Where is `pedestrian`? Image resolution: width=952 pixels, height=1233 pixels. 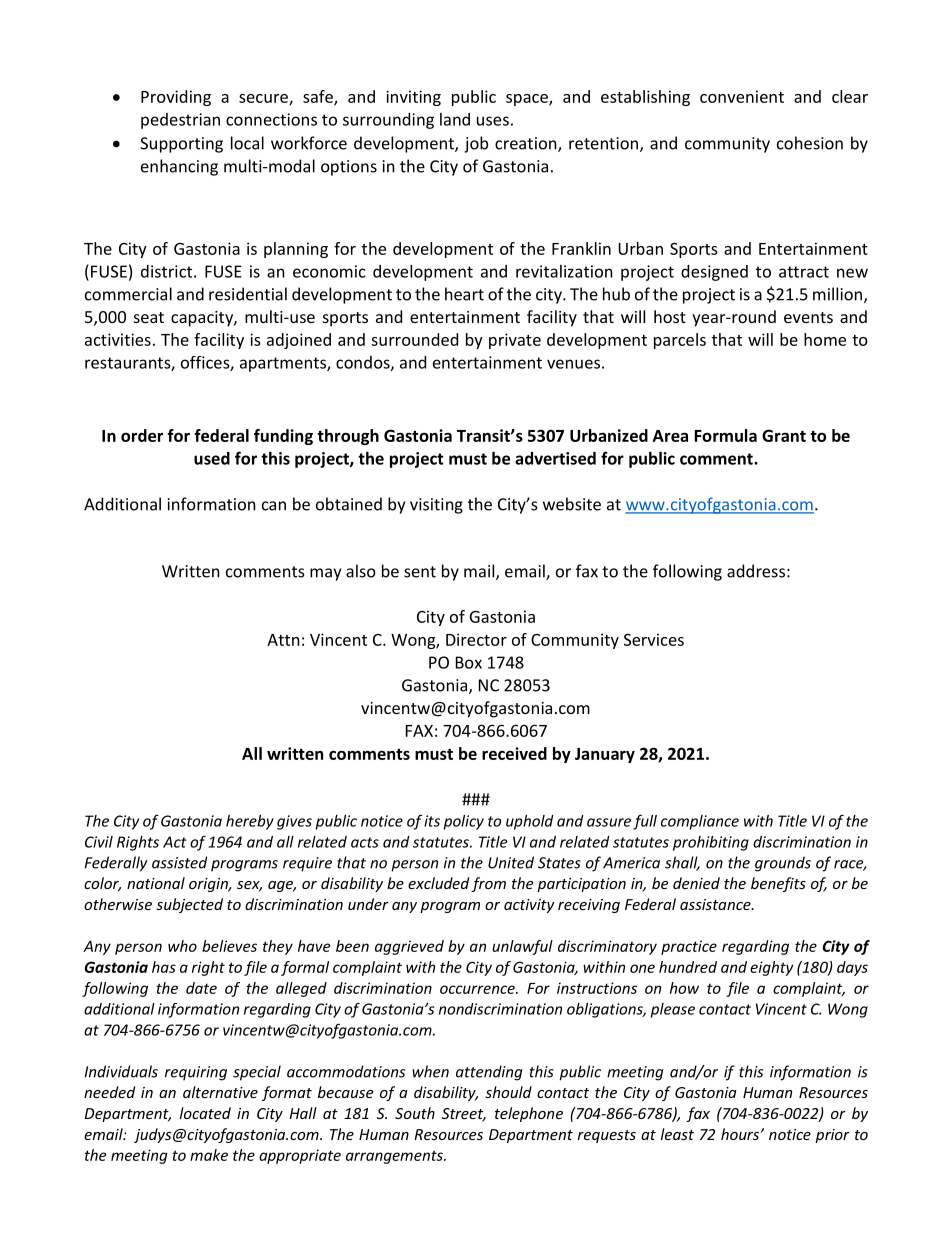
pedestrian is located at coordinates (180, 121).
